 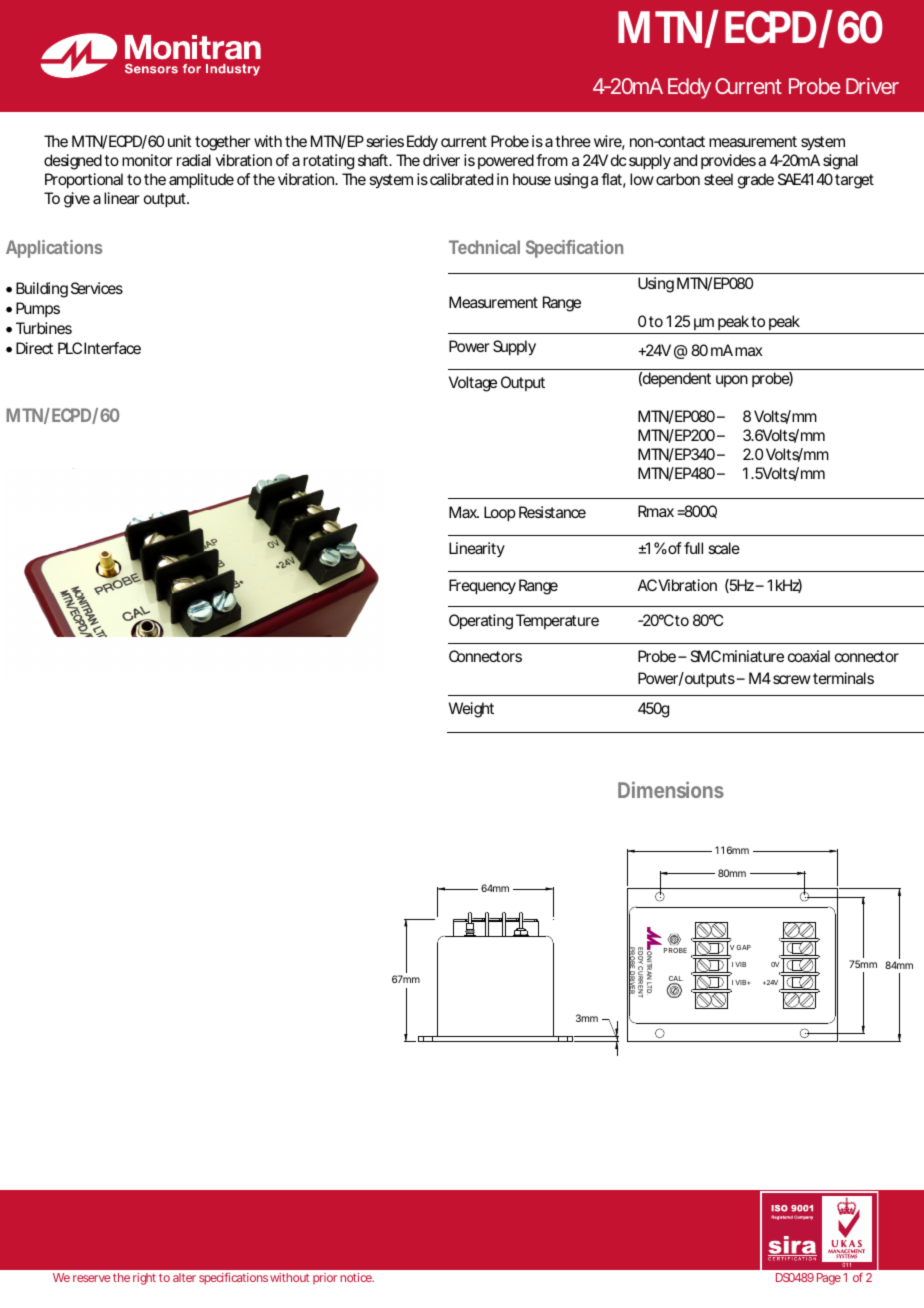 What do you see at coordinates (471, 710) in the document?
I see `Weight` at bounding box center [471, 710].
